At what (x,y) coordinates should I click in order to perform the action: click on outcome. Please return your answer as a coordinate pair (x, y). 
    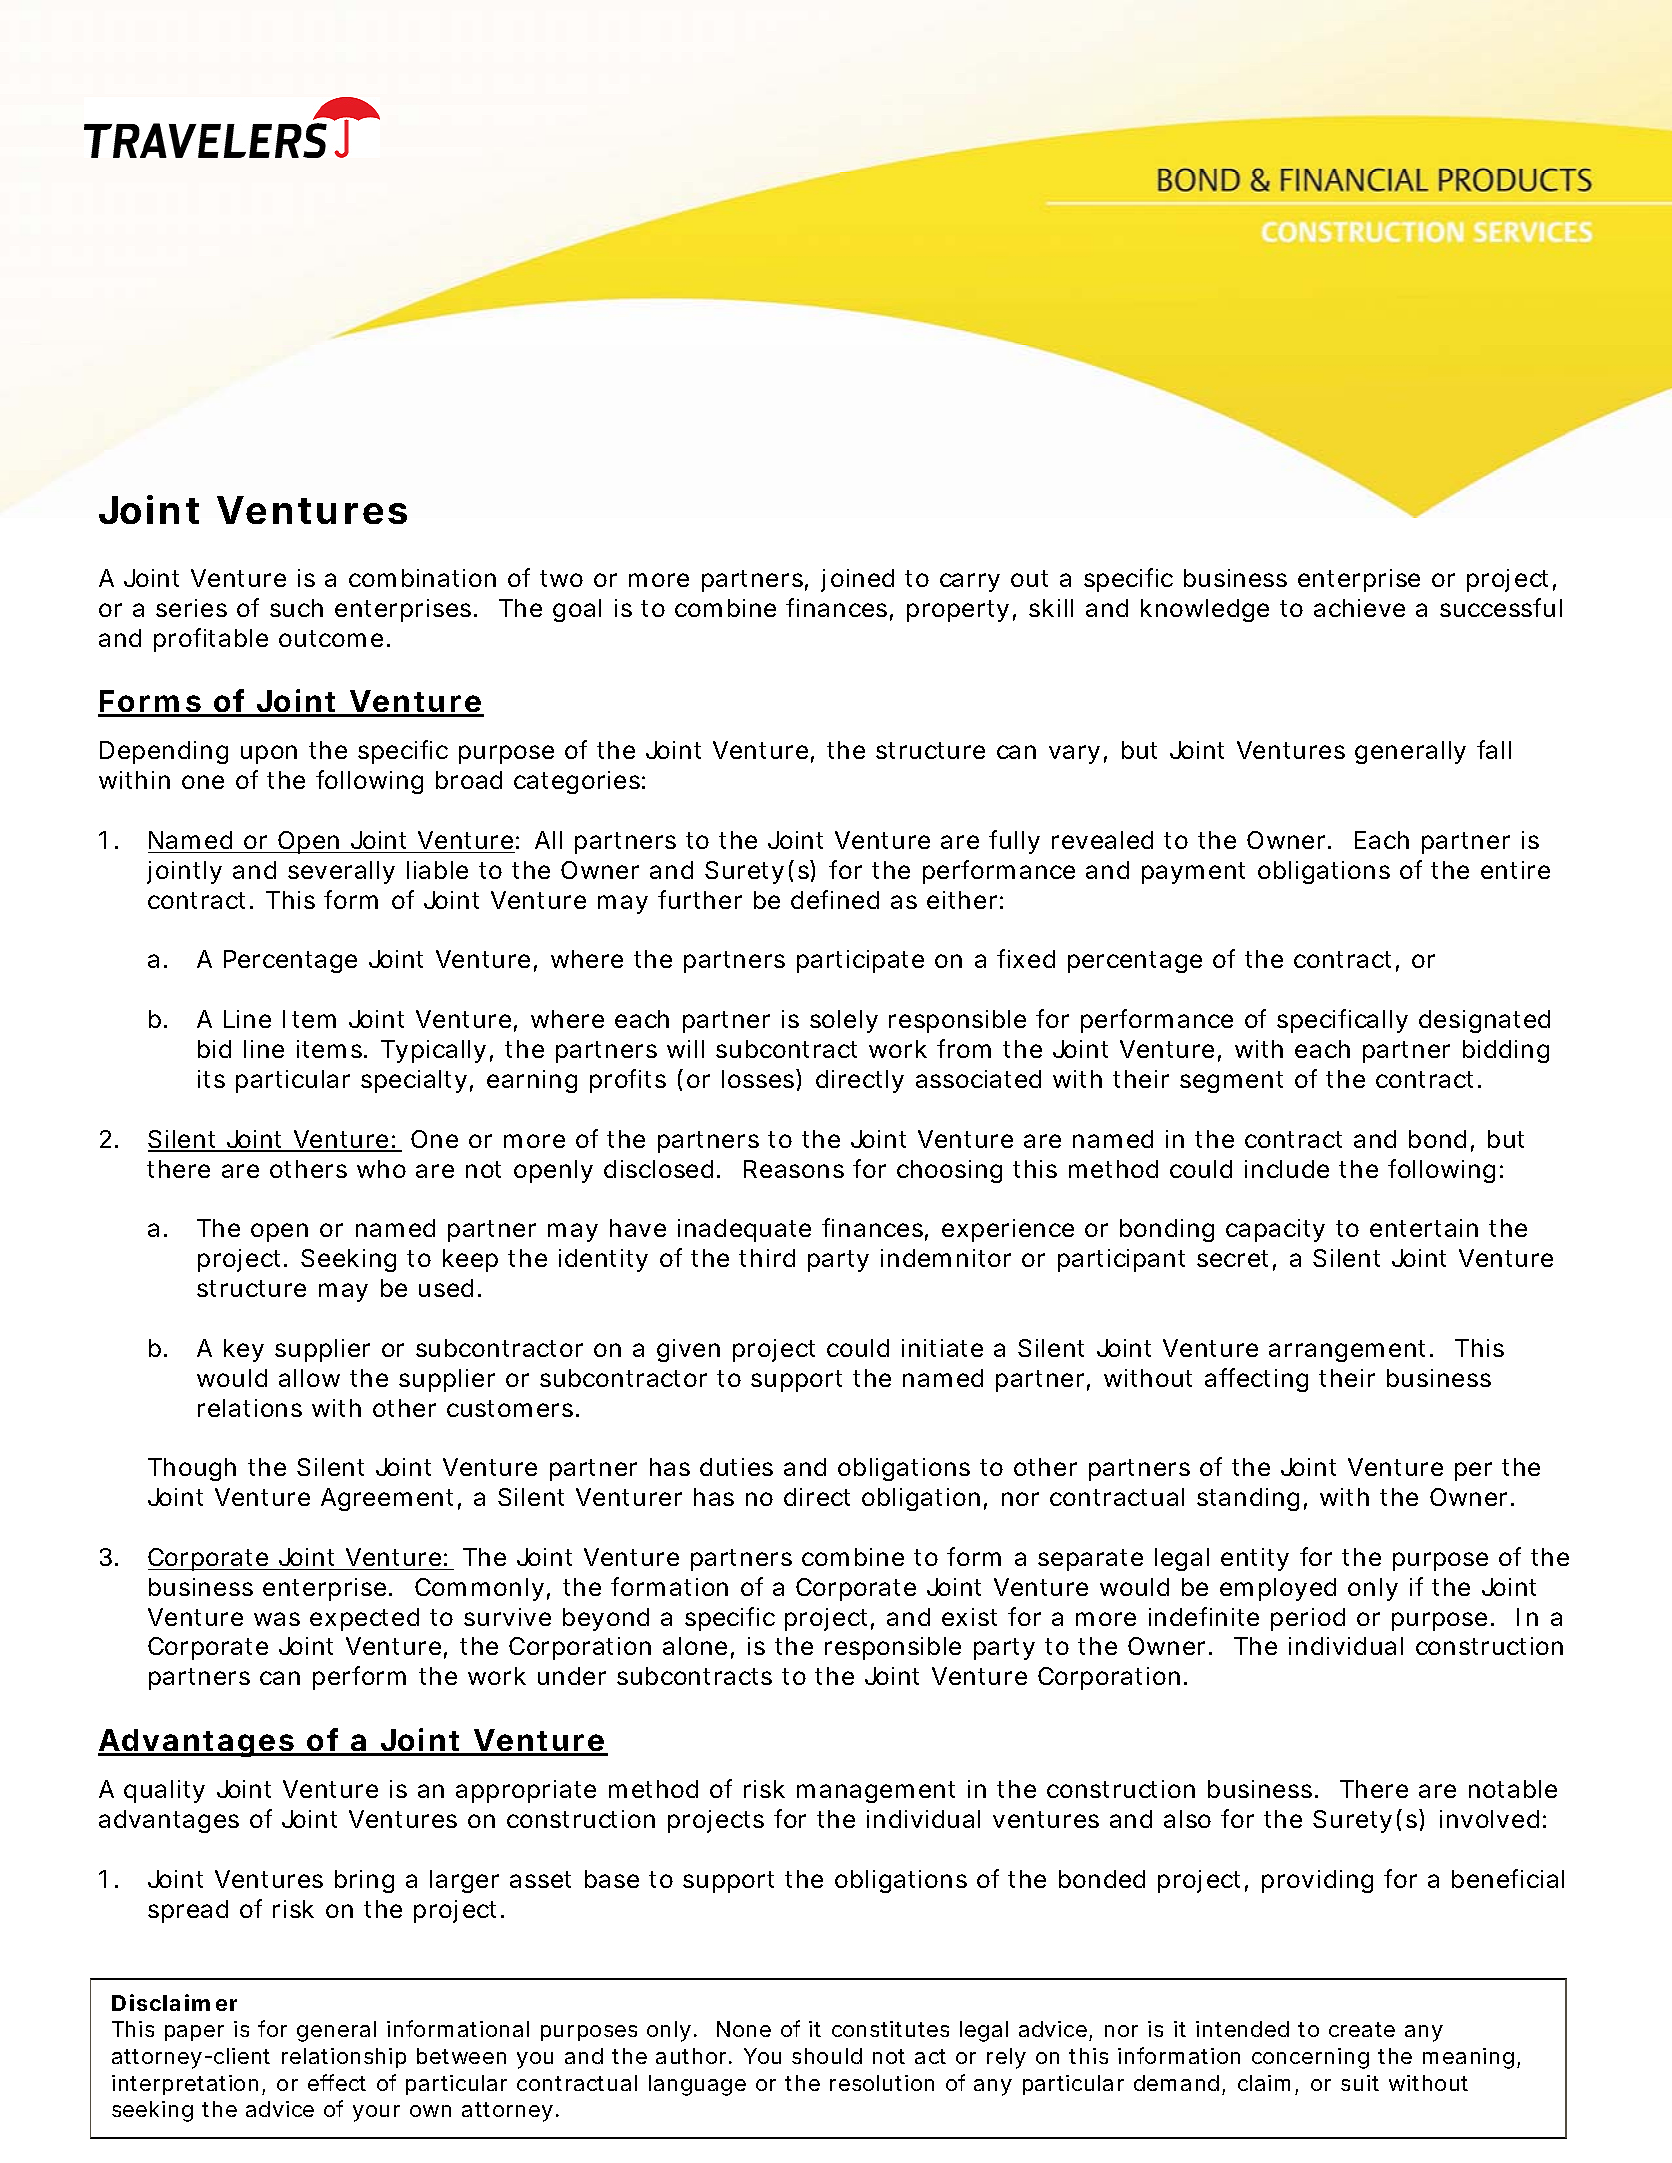
    Looking at the image, I should click on (331, 638).
